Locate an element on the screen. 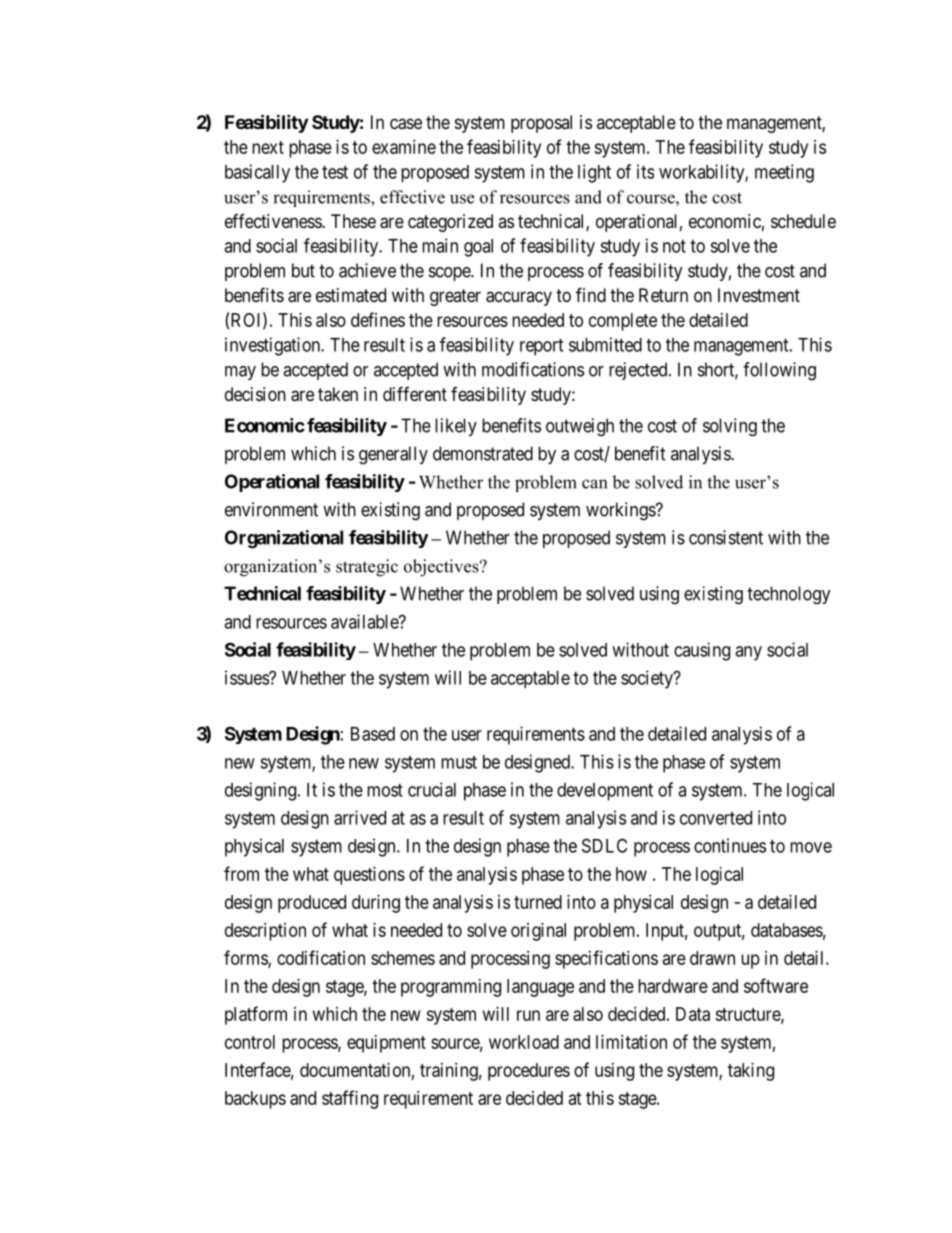 Image resolution: width=952 pixels, height=1233 pixels. test is located at coordinates (335, 172).
